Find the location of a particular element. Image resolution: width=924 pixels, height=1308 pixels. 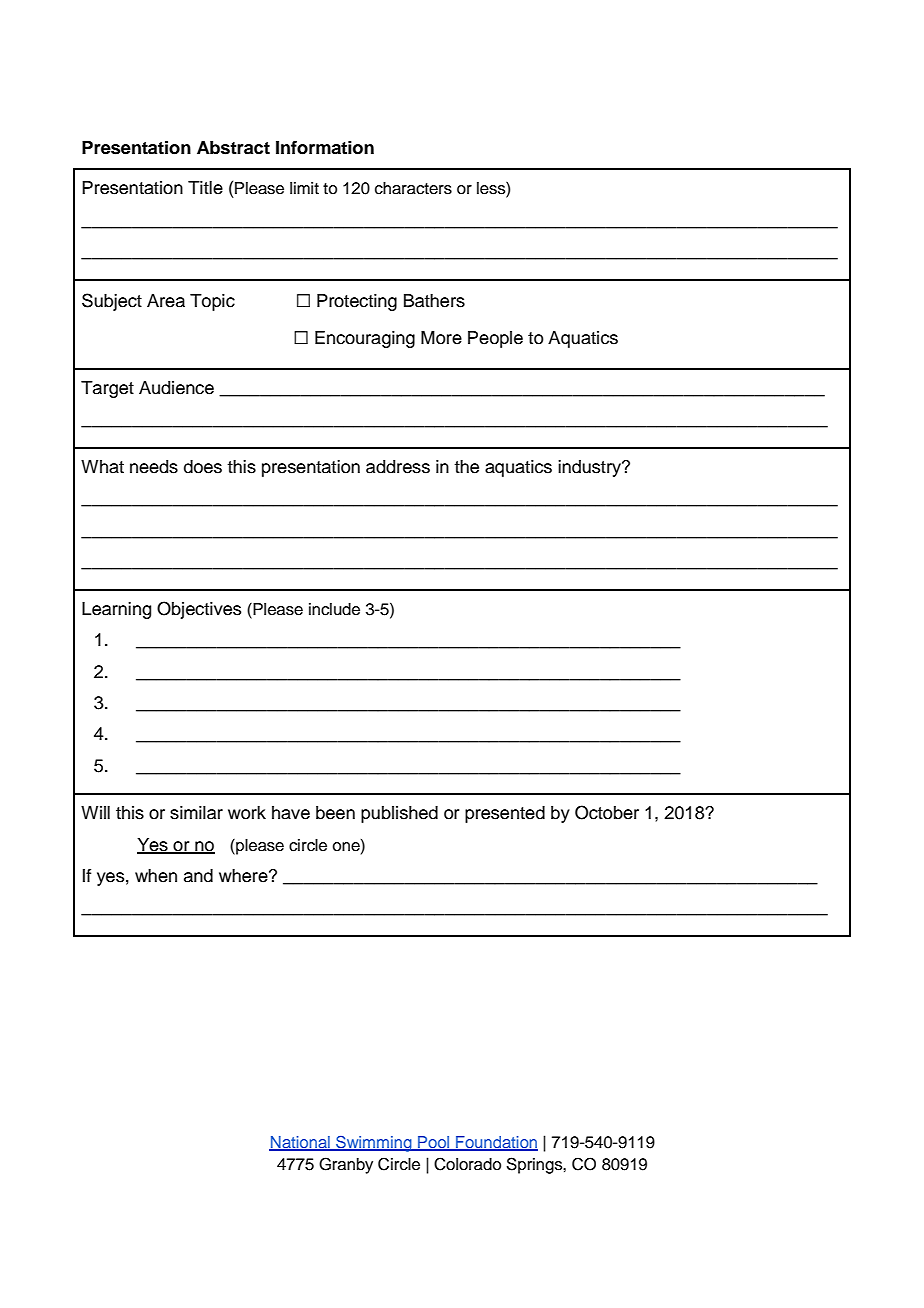

Information is located at coordinates (325, 148).
